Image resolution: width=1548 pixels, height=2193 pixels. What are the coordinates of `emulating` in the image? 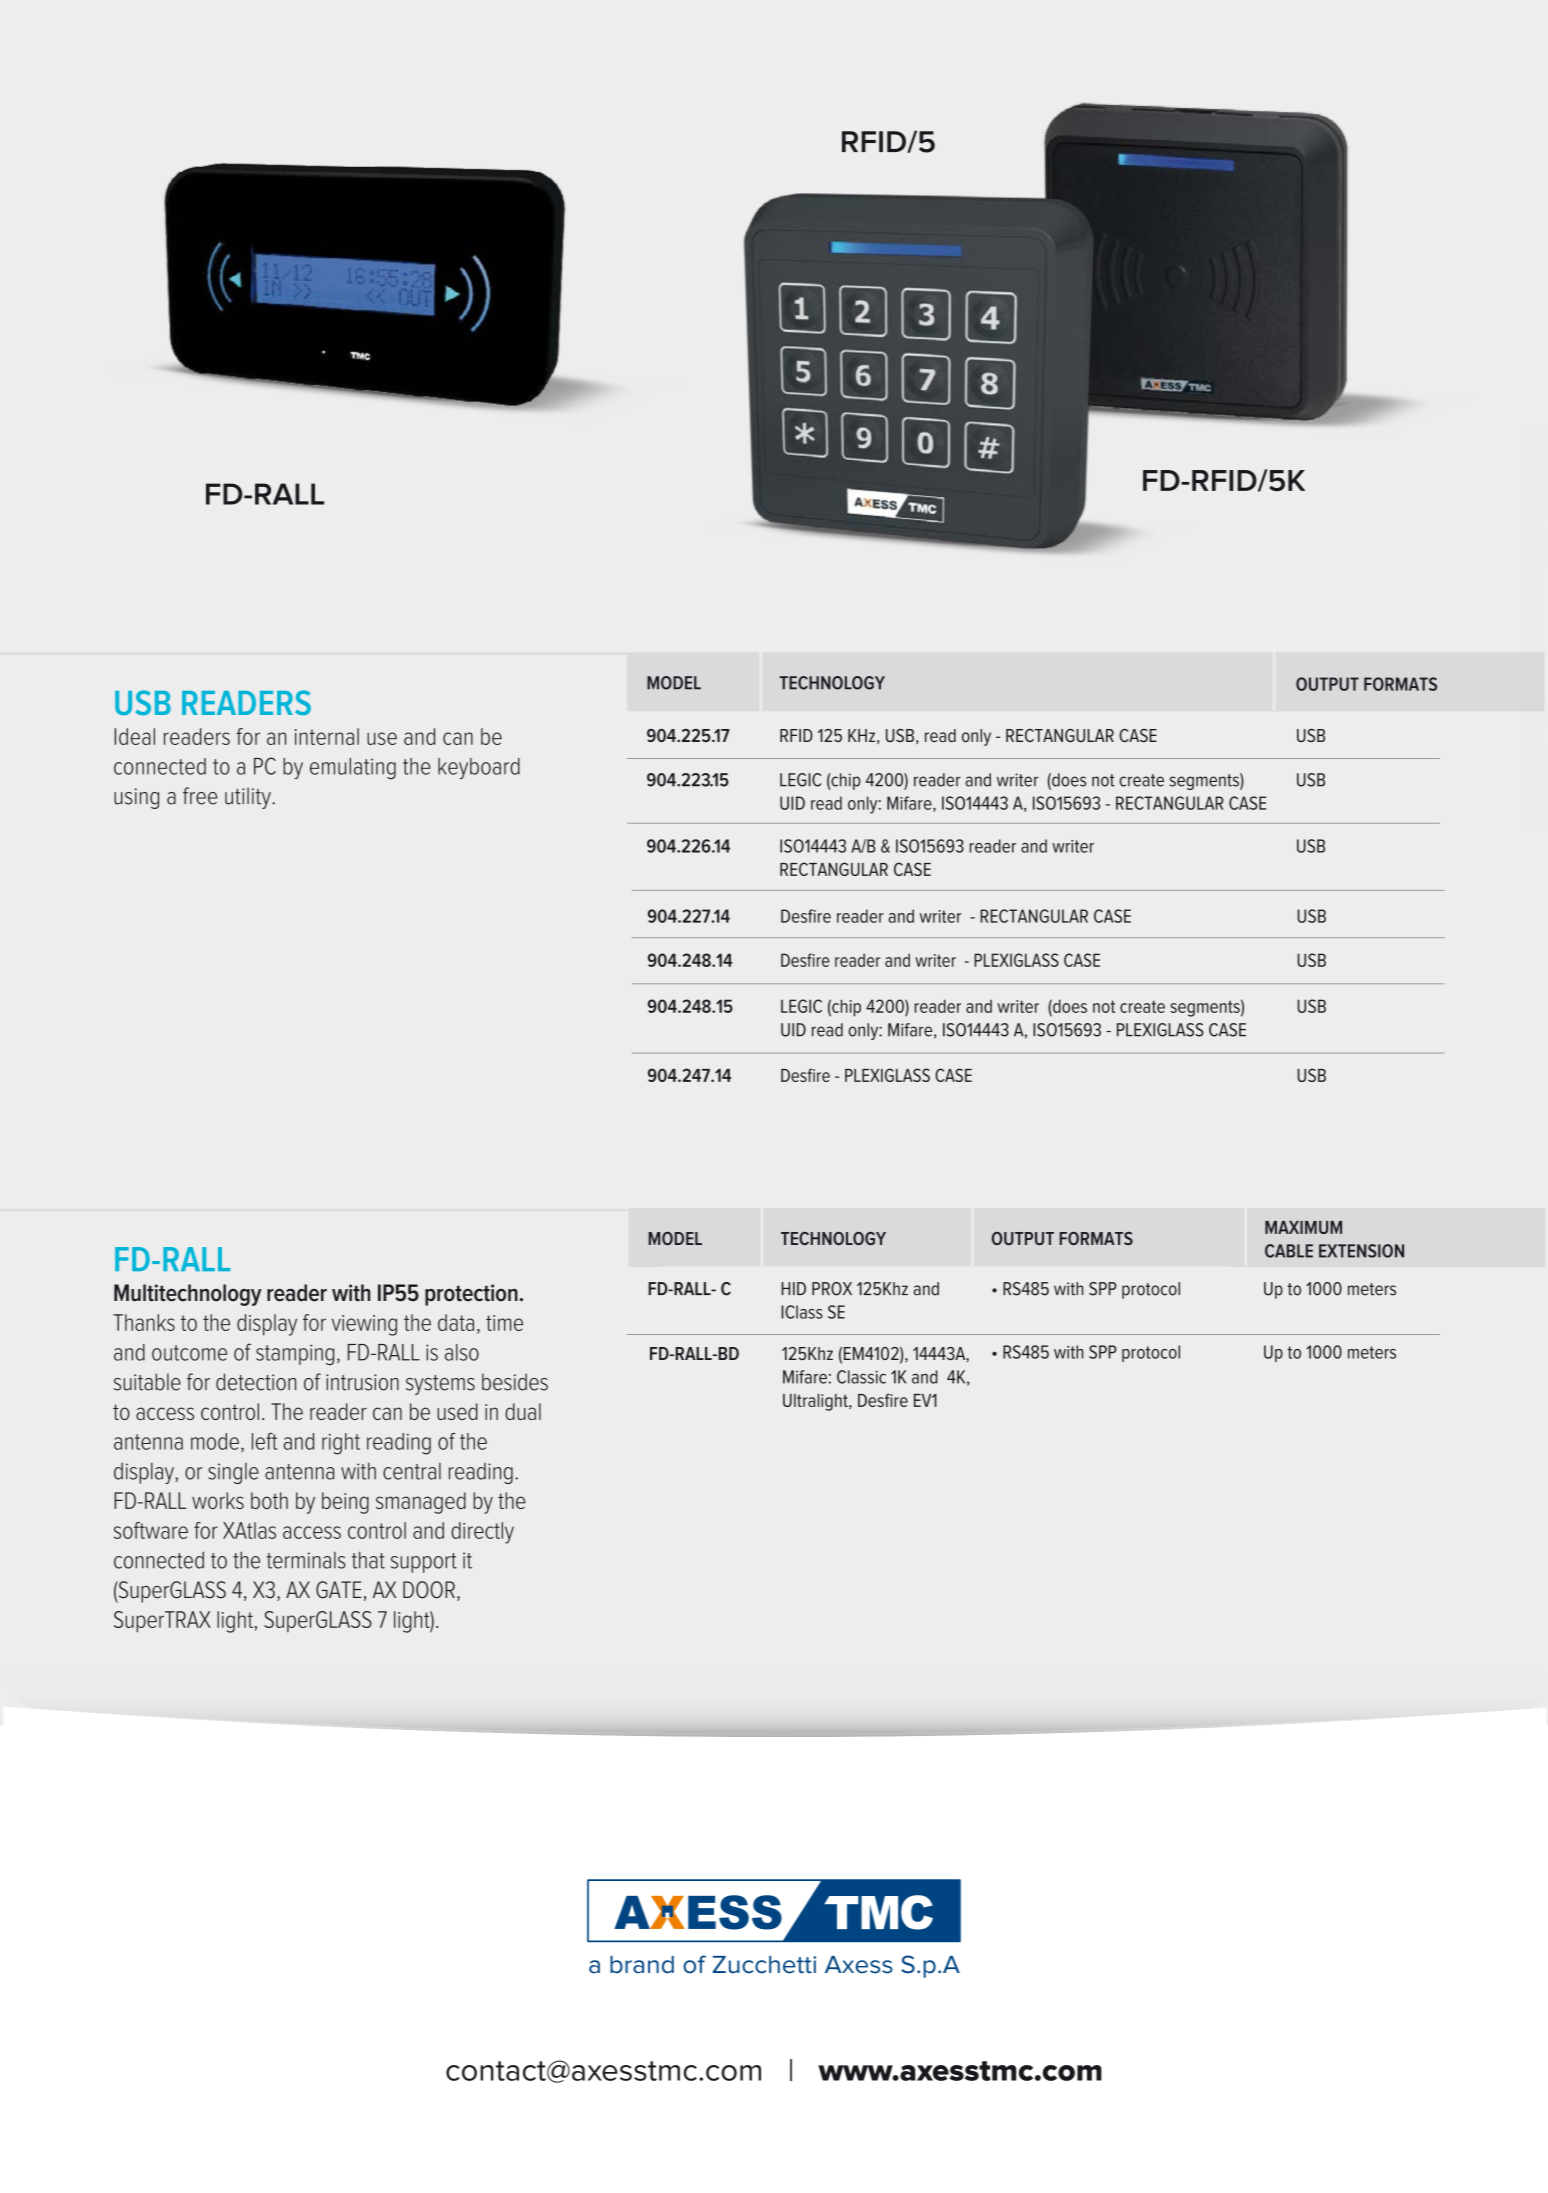 It's located at (353, 768).
